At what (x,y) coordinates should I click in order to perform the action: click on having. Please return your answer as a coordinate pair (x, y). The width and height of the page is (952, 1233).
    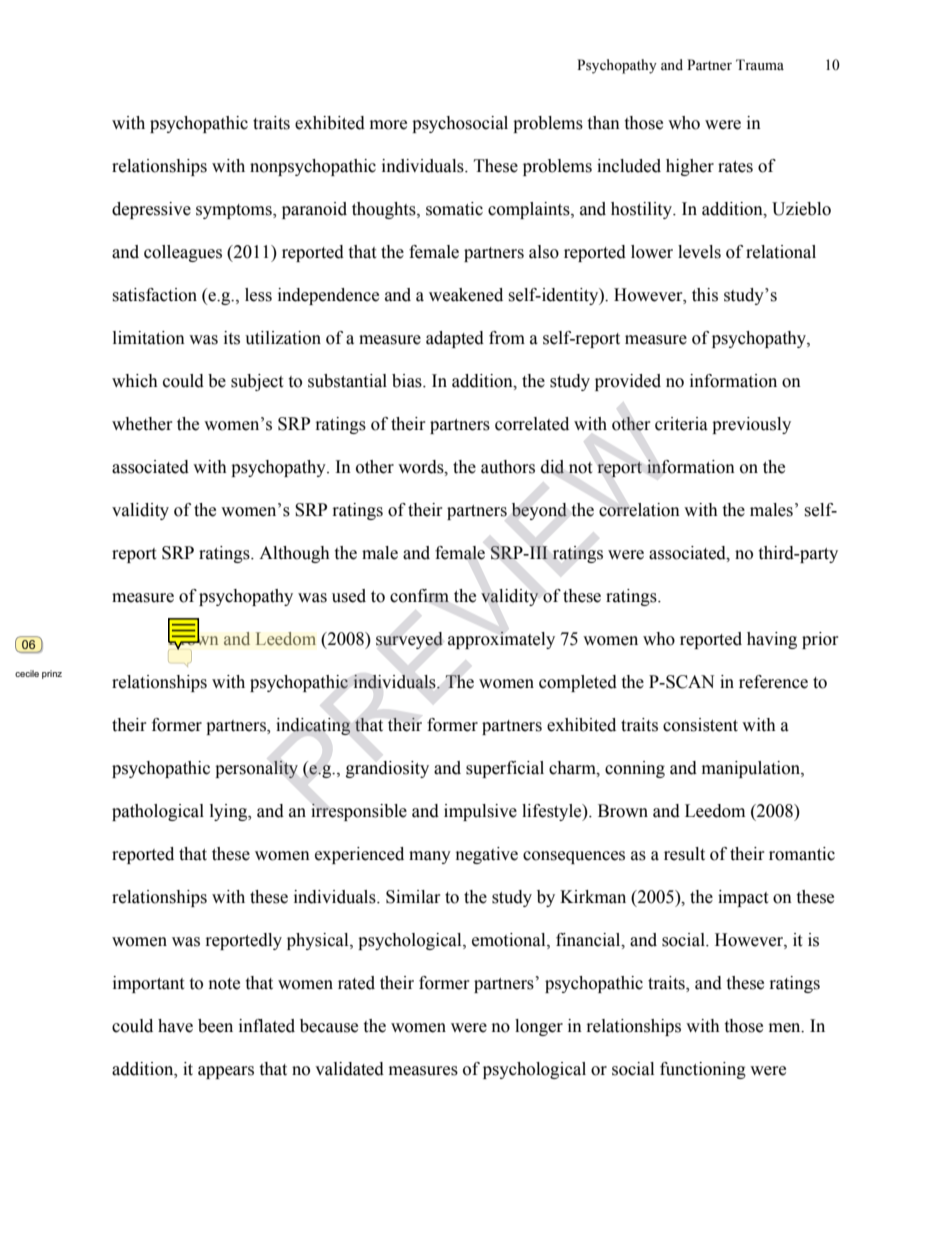
    Looking at the image, I should click on (772, 640).
